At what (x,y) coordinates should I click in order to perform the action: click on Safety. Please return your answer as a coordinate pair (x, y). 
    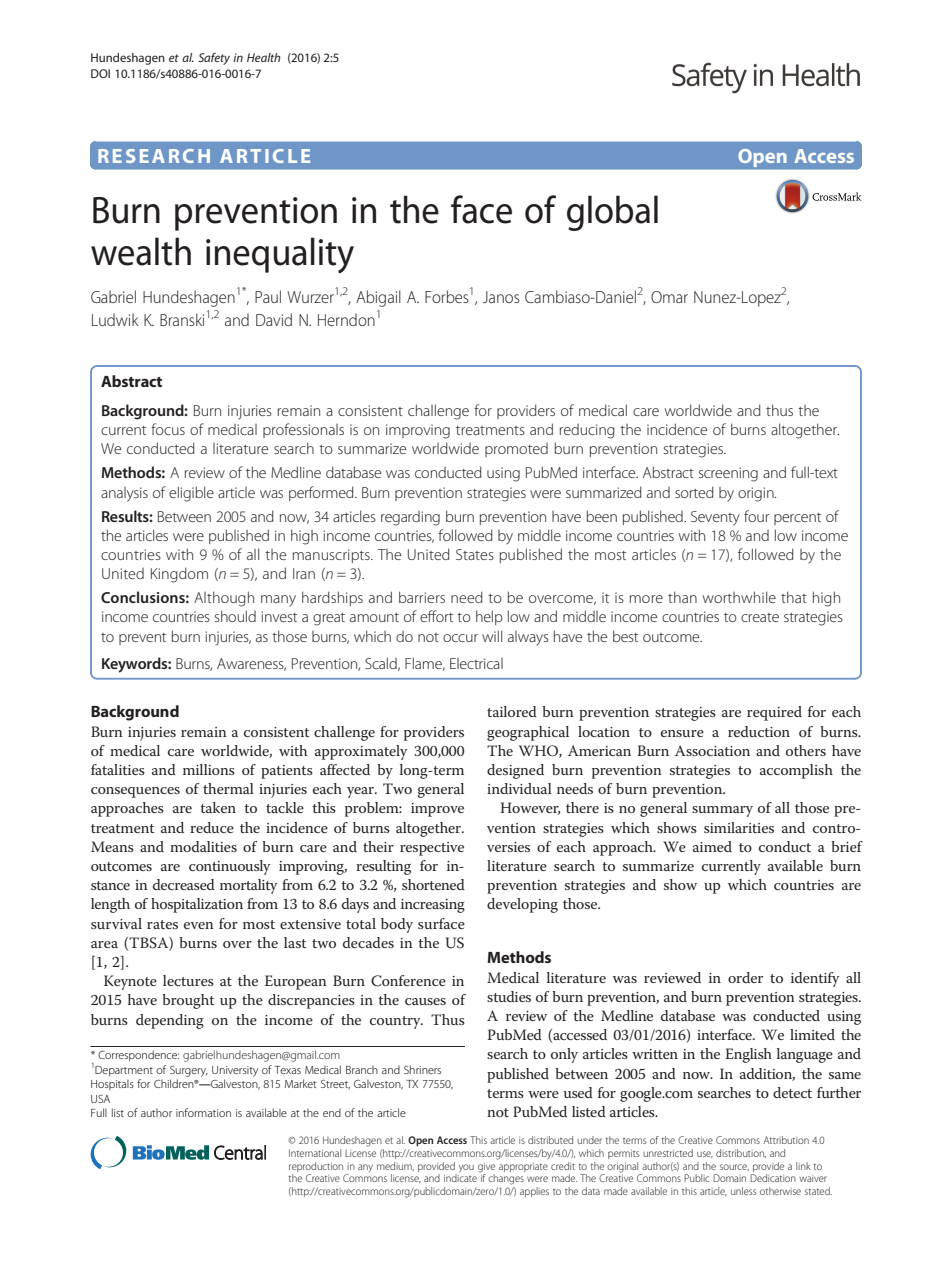
    Looking at the image, I should click on (214, 59).
